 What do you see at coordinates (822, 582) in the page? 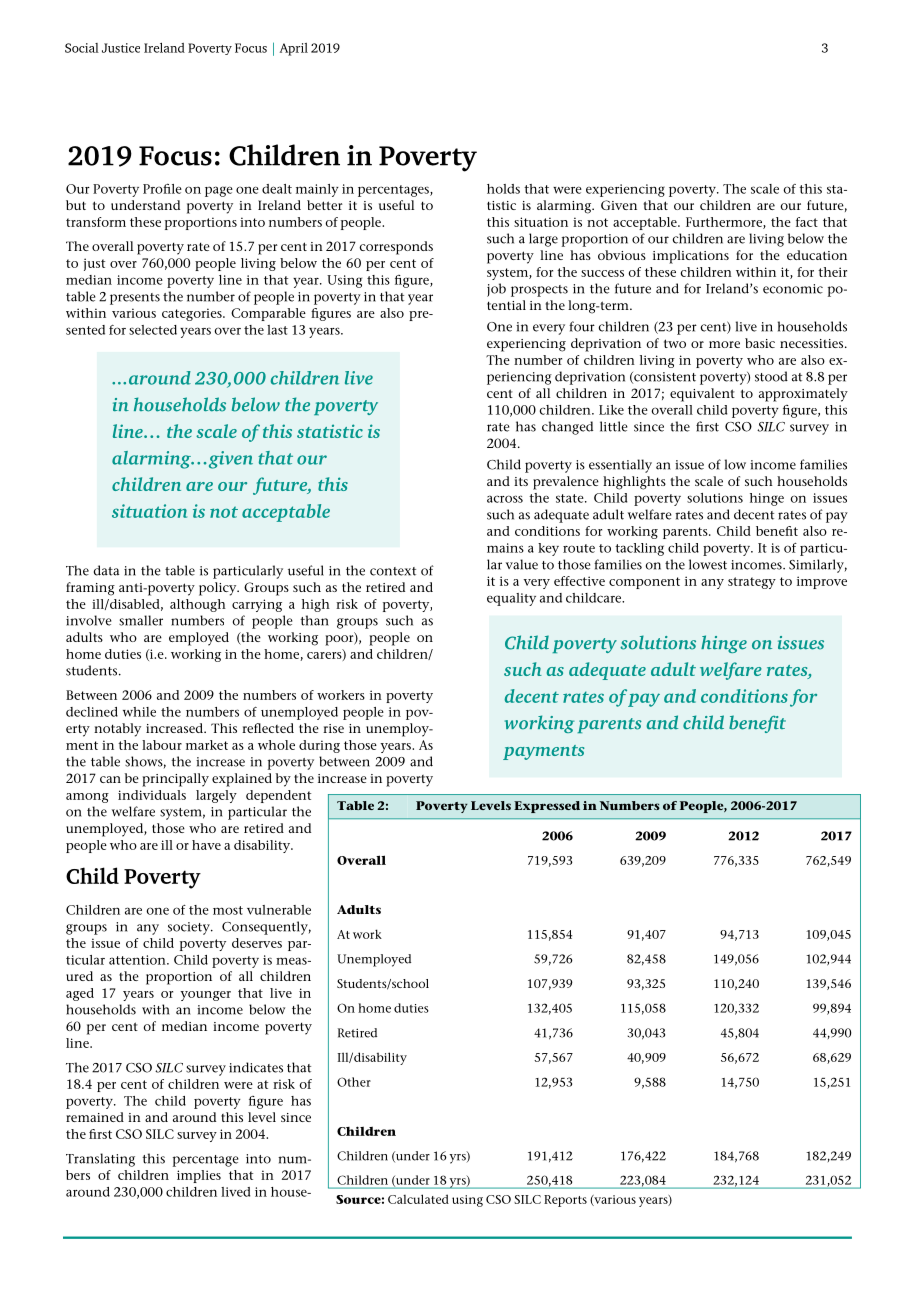
I see `improve` at bounding box center [822, 582].
